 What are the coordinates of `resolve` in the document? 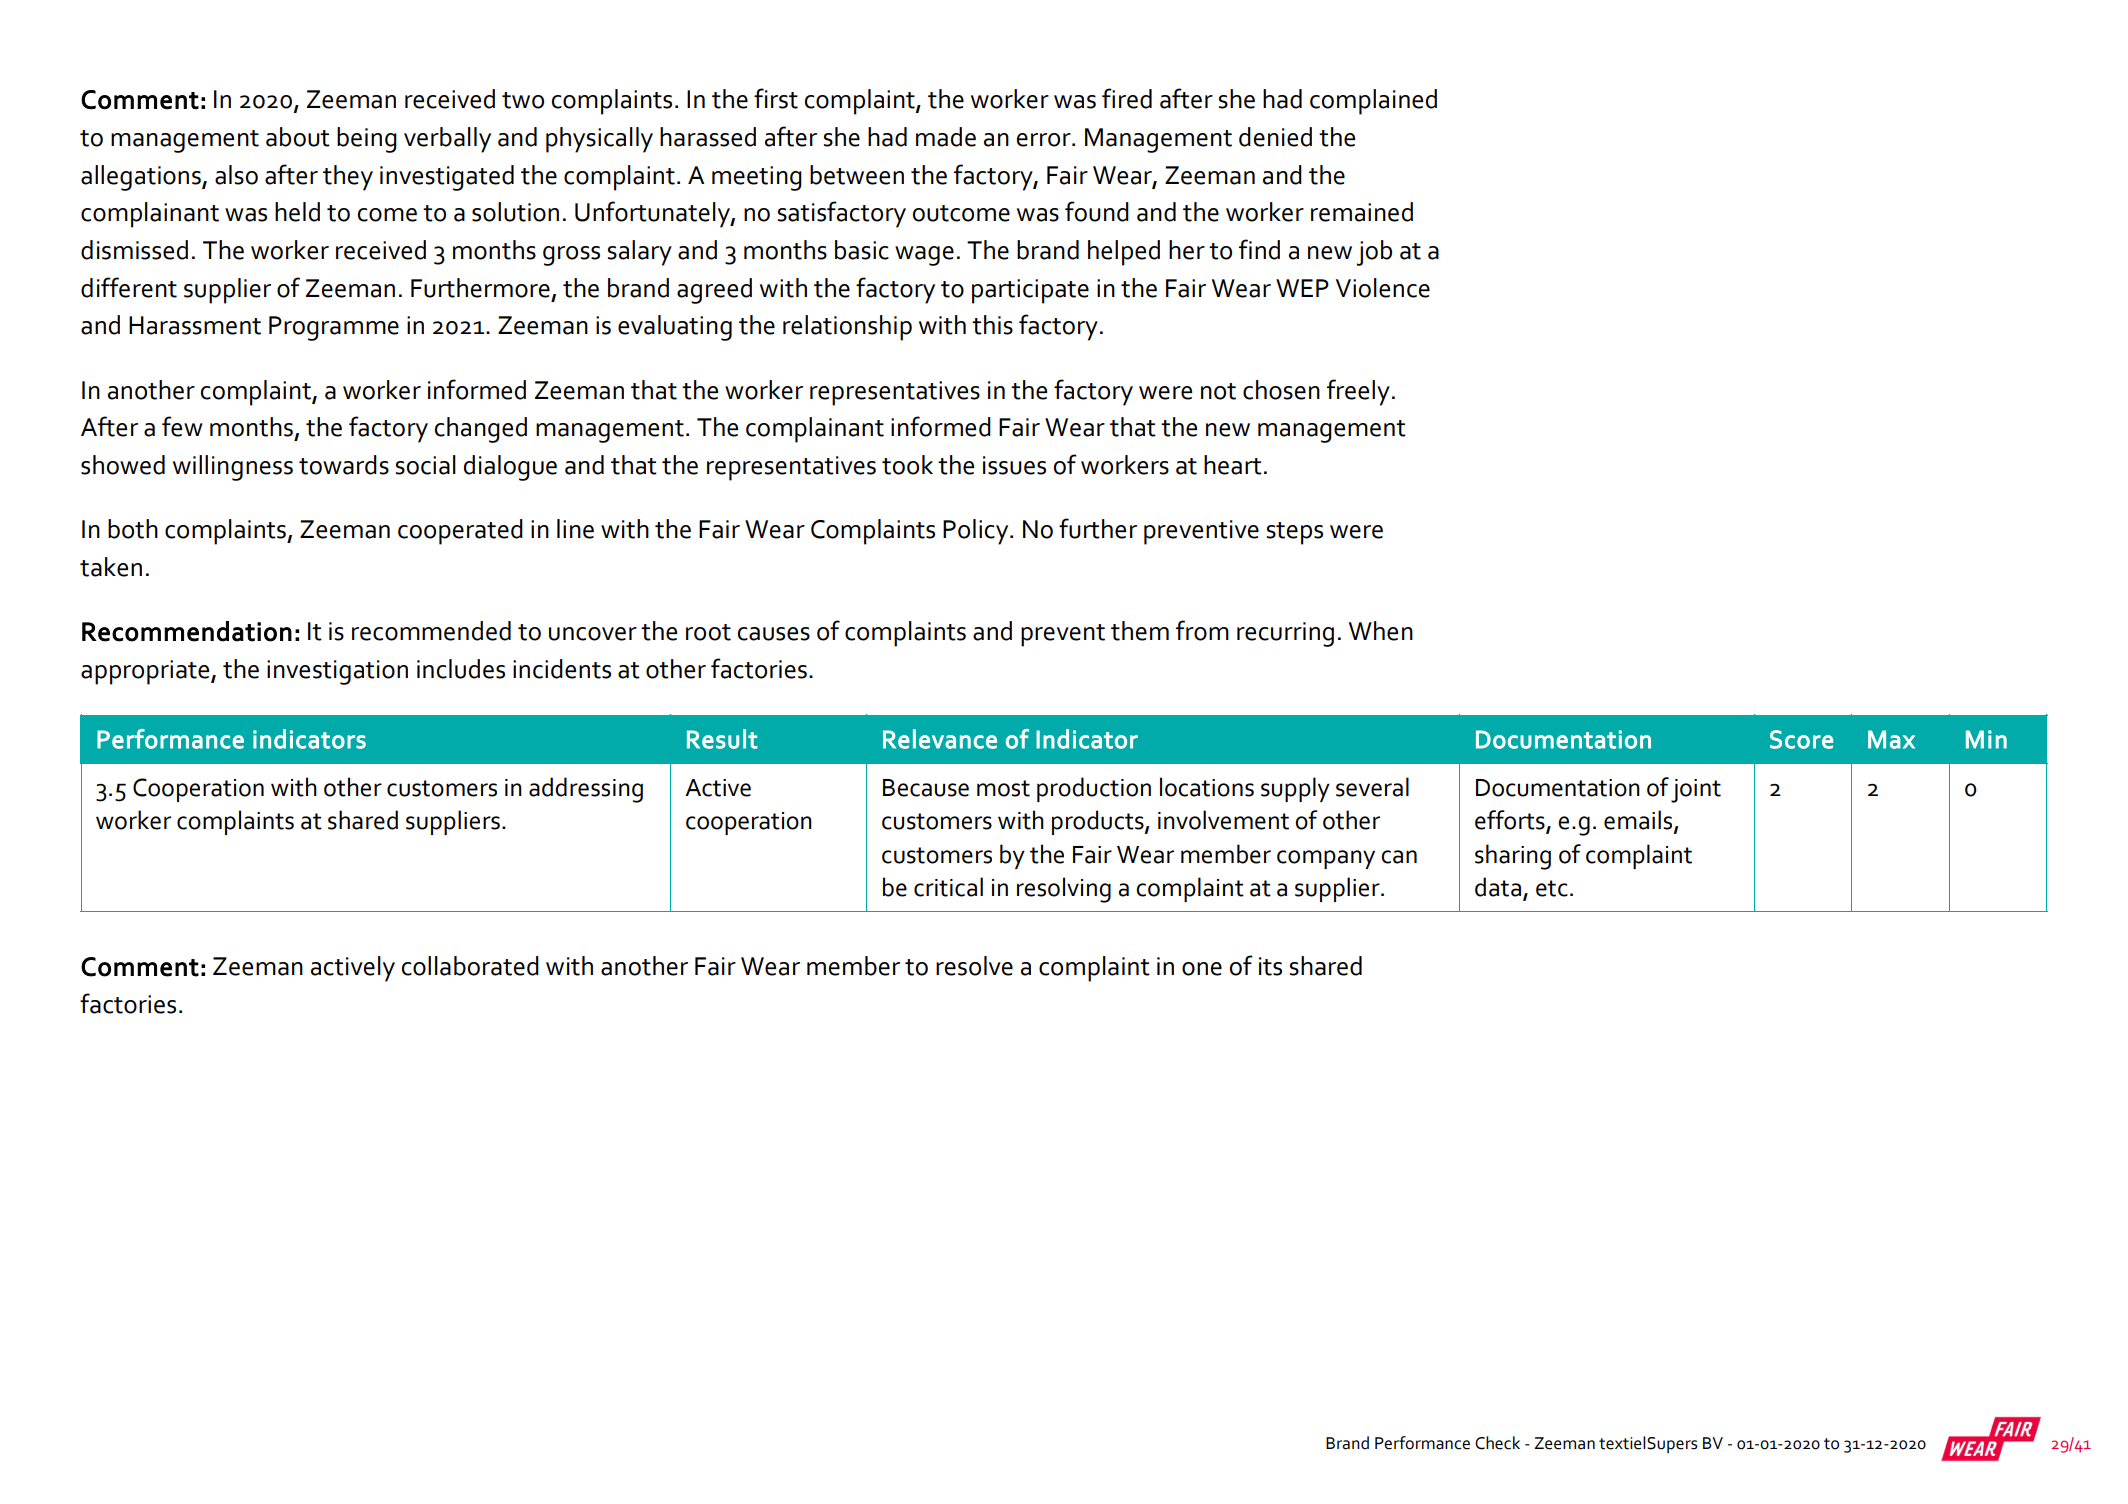 It's located at (974, 966).
